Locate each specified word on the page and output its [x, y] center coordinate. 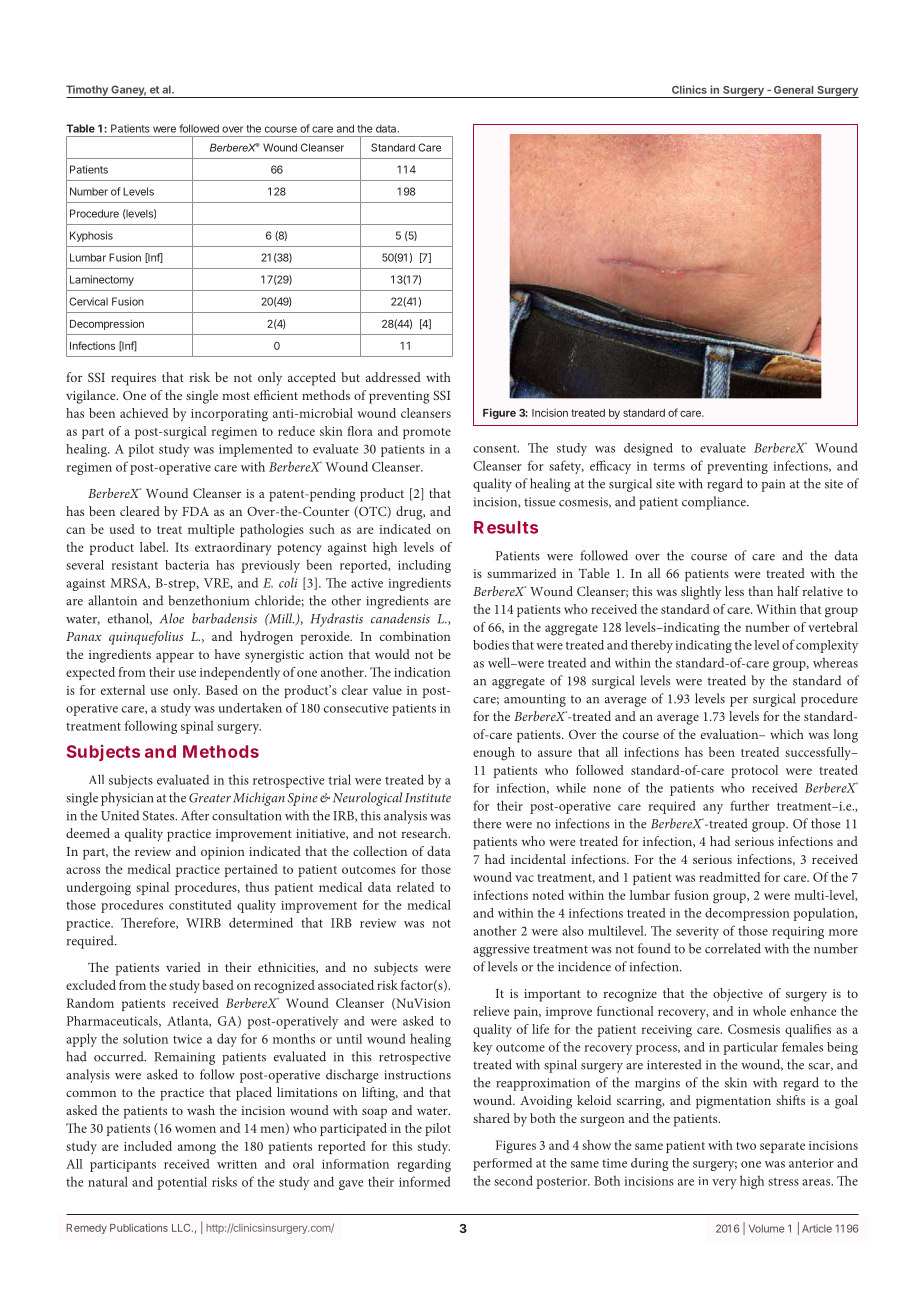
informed [424, 1181]
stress [783, 1181]
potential [182, 1183]
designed [648, 449]
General [793, 90]
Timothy [88, 91]
